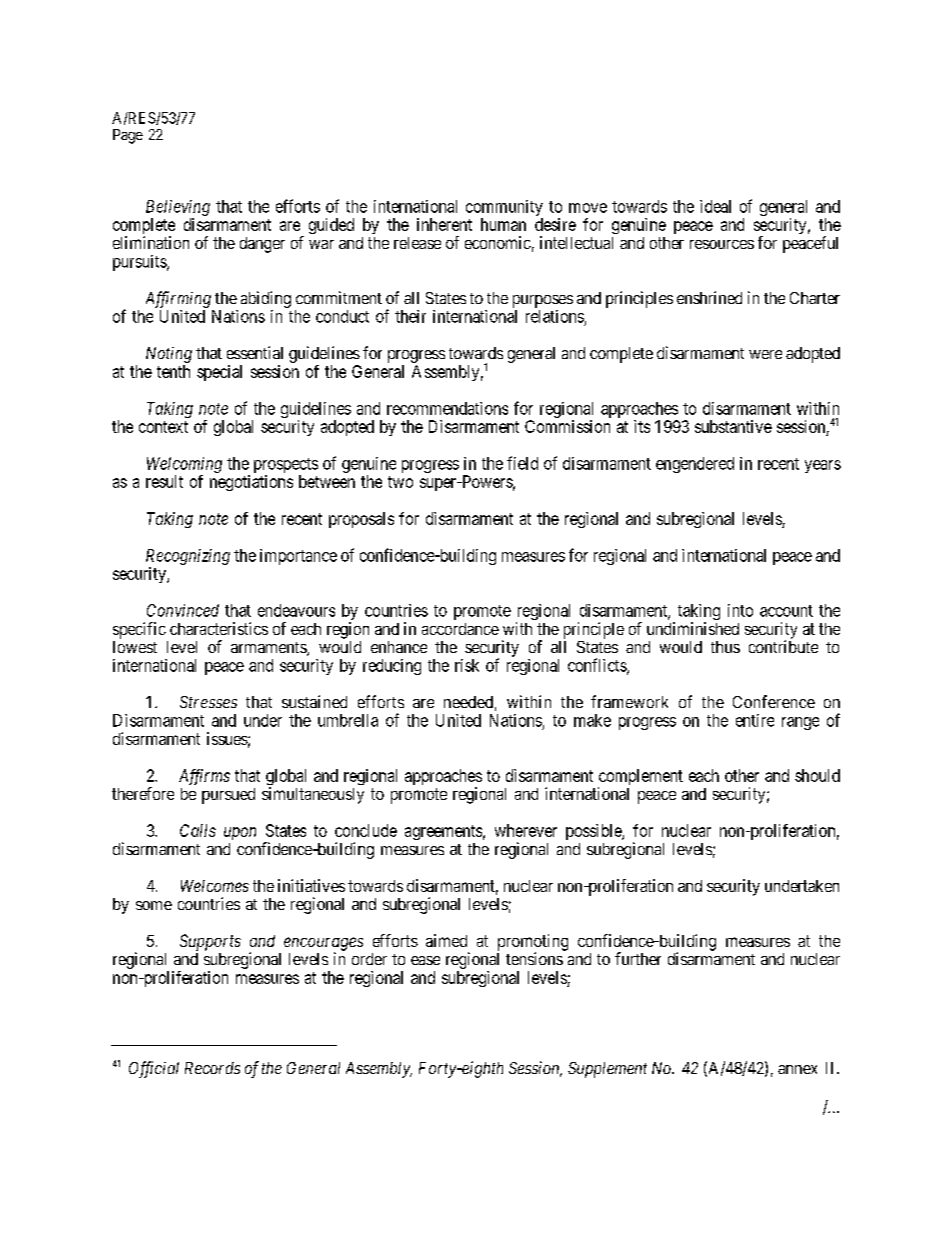  Describe the element at coordinates (204, 777) in the screenshot. I see `Affirms` at that location.
